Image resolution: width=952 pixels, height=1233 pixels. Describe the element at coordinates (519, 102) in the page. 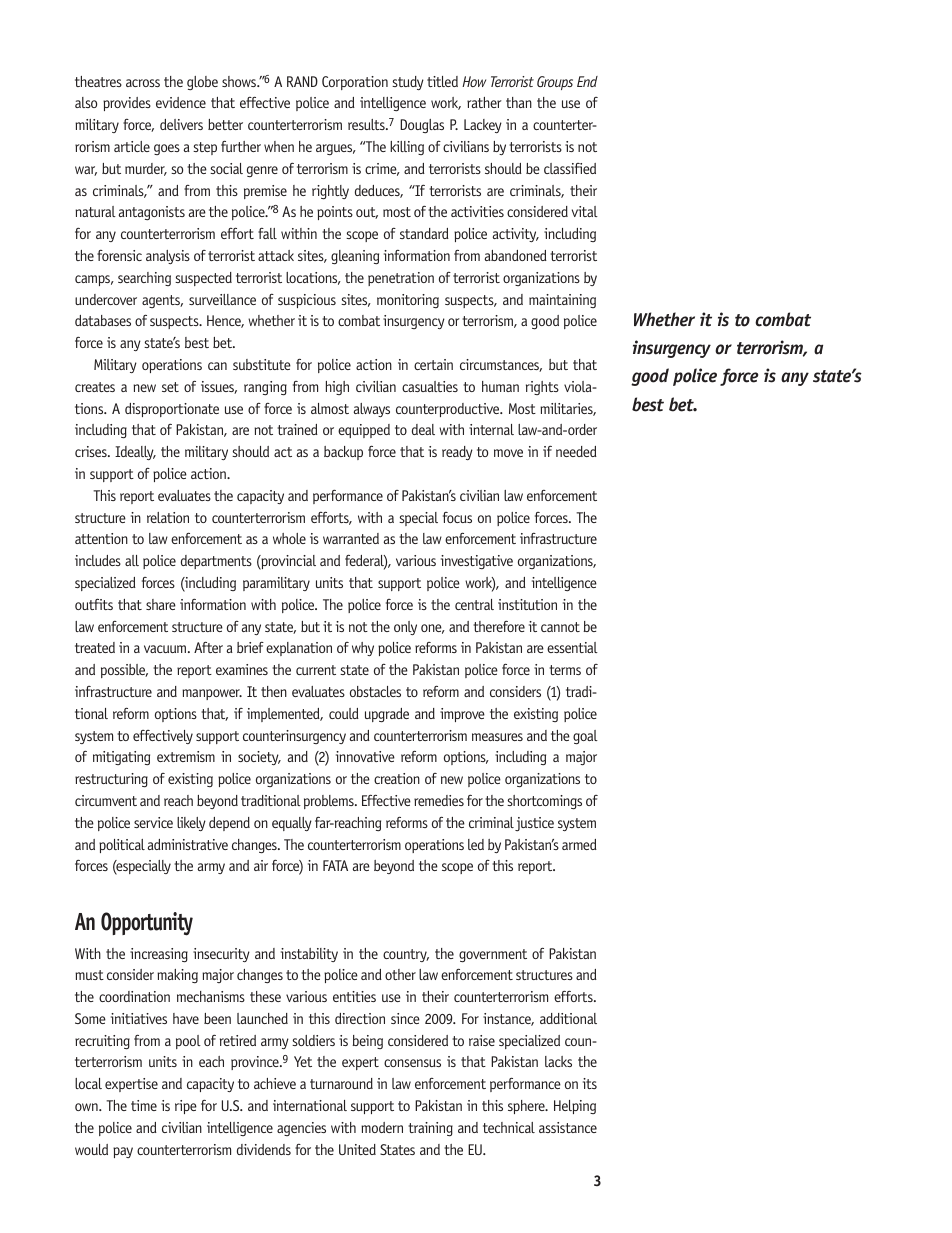

I see `than` at that location.
